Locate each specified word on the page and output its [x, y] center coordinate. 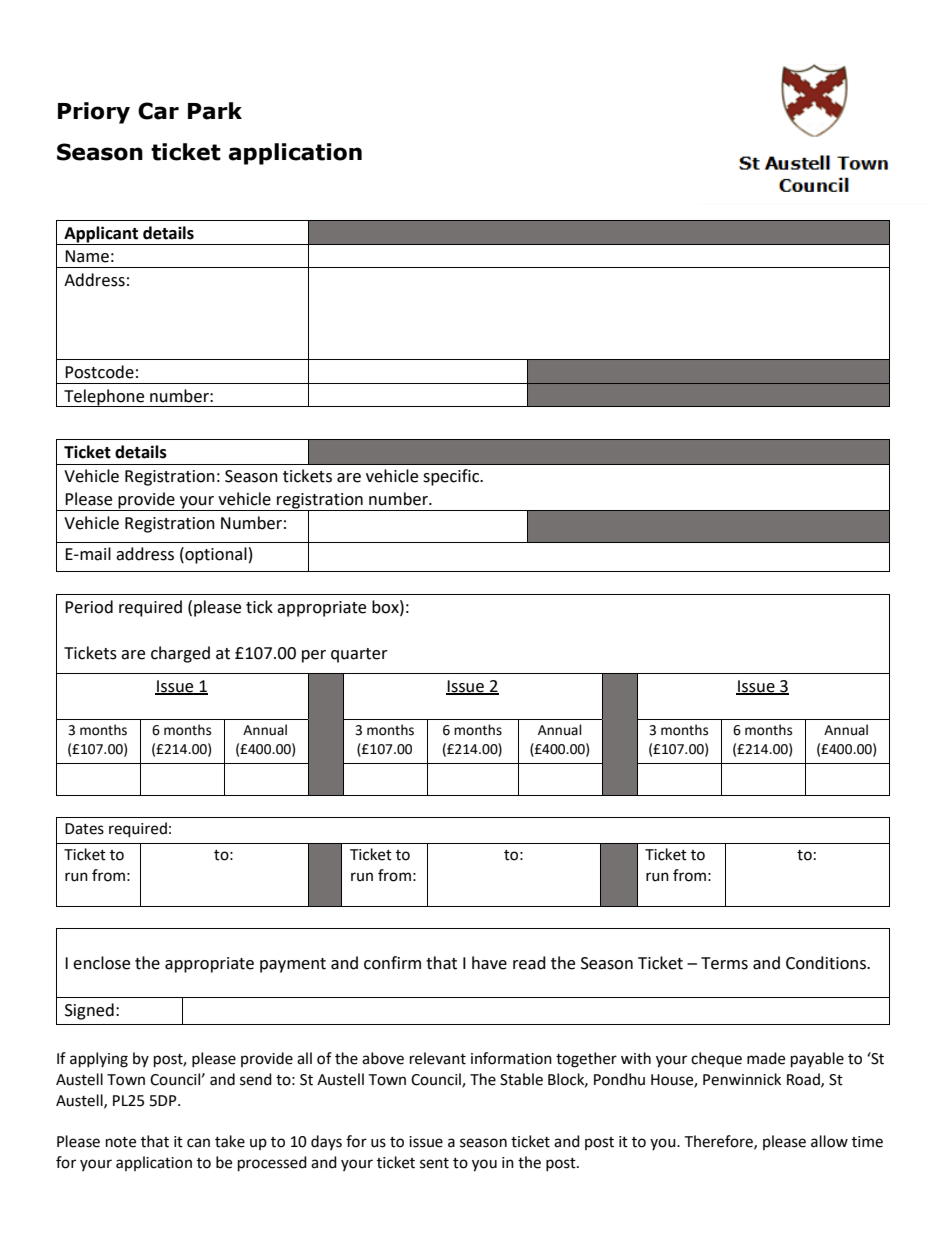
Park [215, 111]
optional [215, 555]
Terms [724, 963]
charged [180, 654]
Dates [84, 829]
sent [434, 1163]
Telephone [104, 398]
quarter [359, 655]
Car [158, 111]
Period [89, 607]
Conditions [827, 963]
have [489, 963]
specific [452, 477]
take [230, 1141]
